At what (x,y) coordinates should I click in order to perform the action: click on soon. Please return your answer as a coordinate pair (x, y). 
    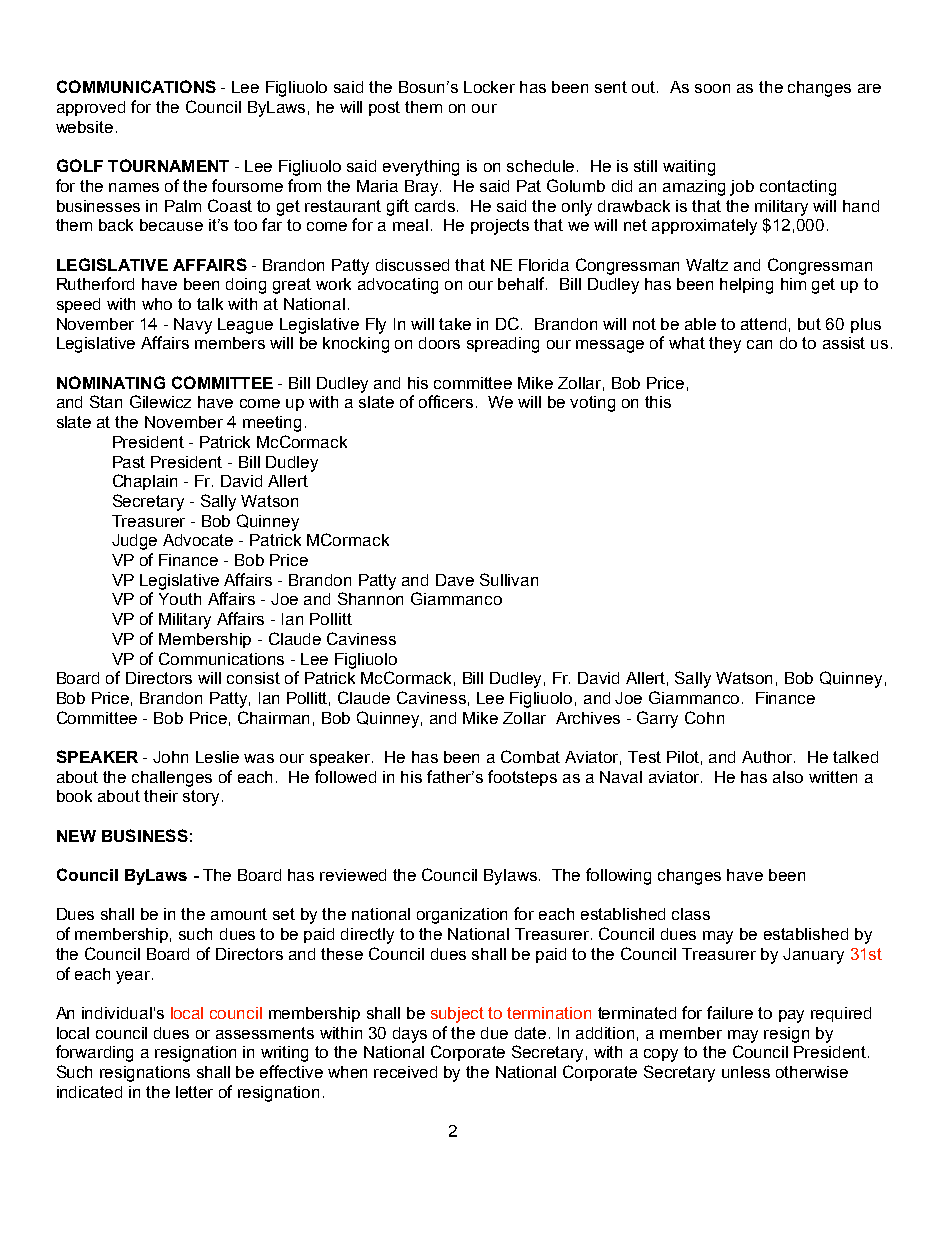
    Looking at the image, I should click on (712, 88).
